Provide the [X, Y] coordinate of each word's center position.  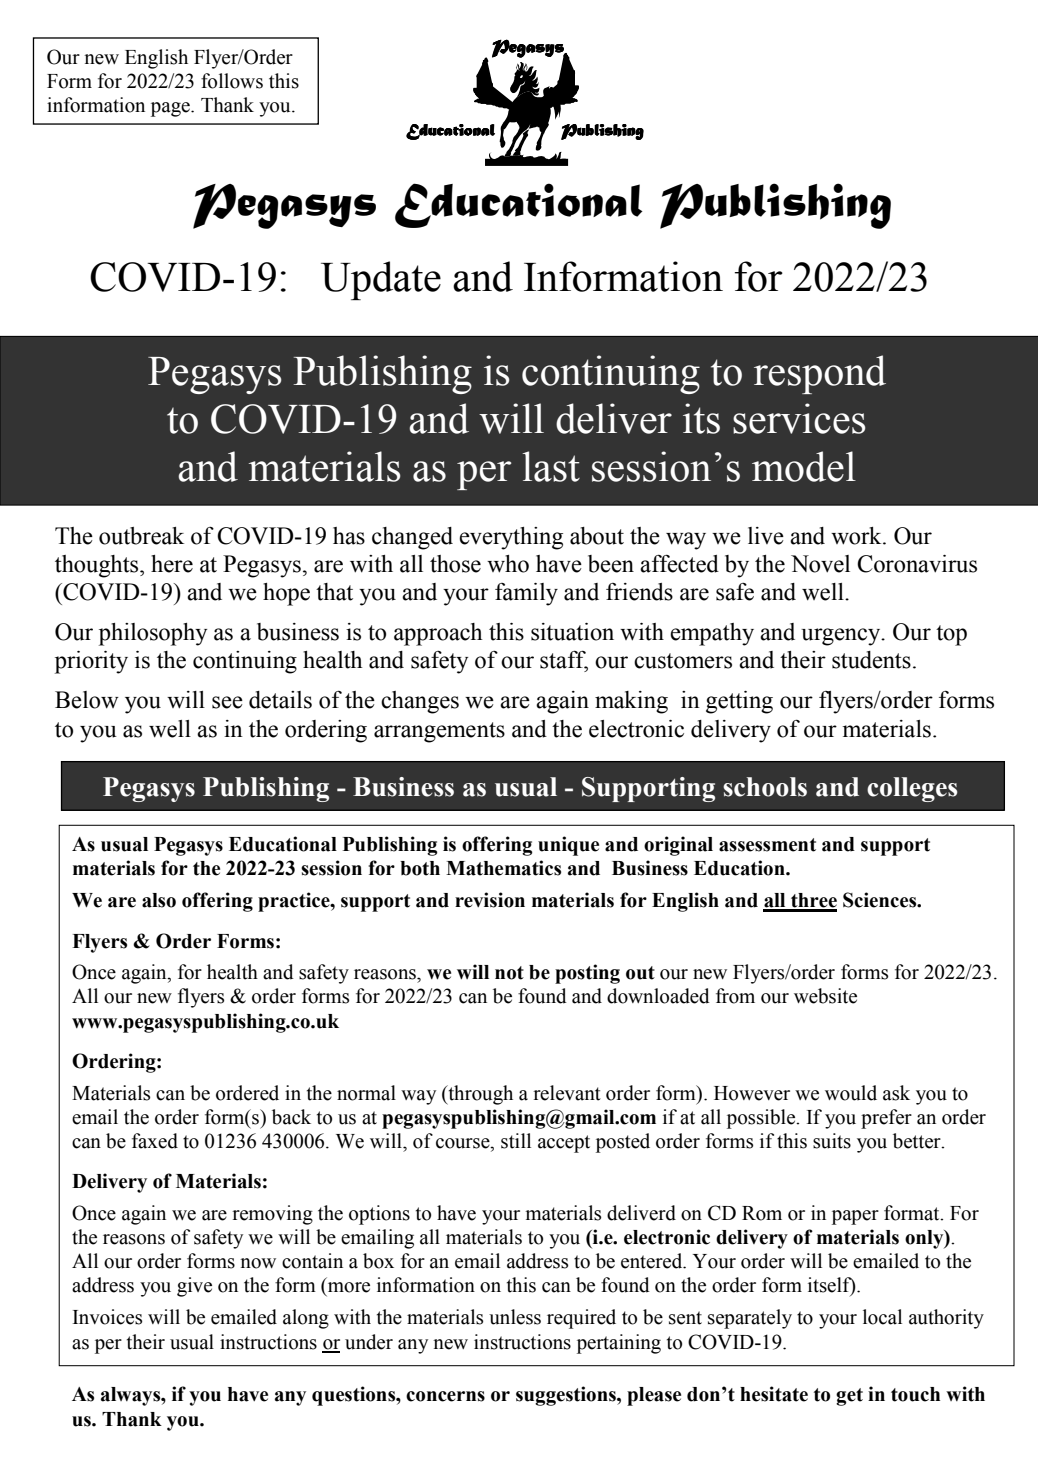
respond [820, 374]
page [171, 109]
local [882, 1317]
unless [515, 1317]
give [194, 1287]
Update [381, 280]
